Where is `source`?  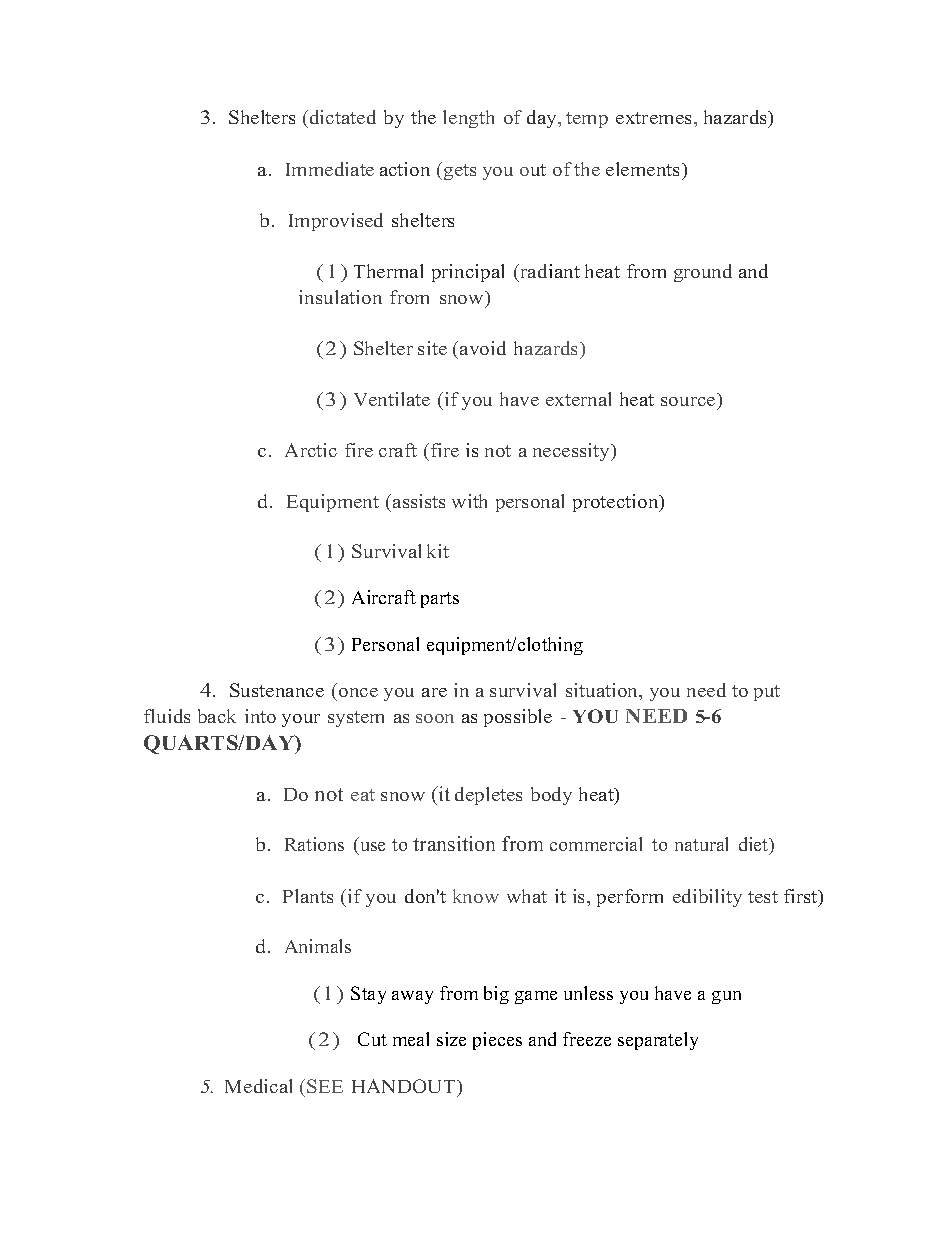
source is located at coordinates (688, 401).
